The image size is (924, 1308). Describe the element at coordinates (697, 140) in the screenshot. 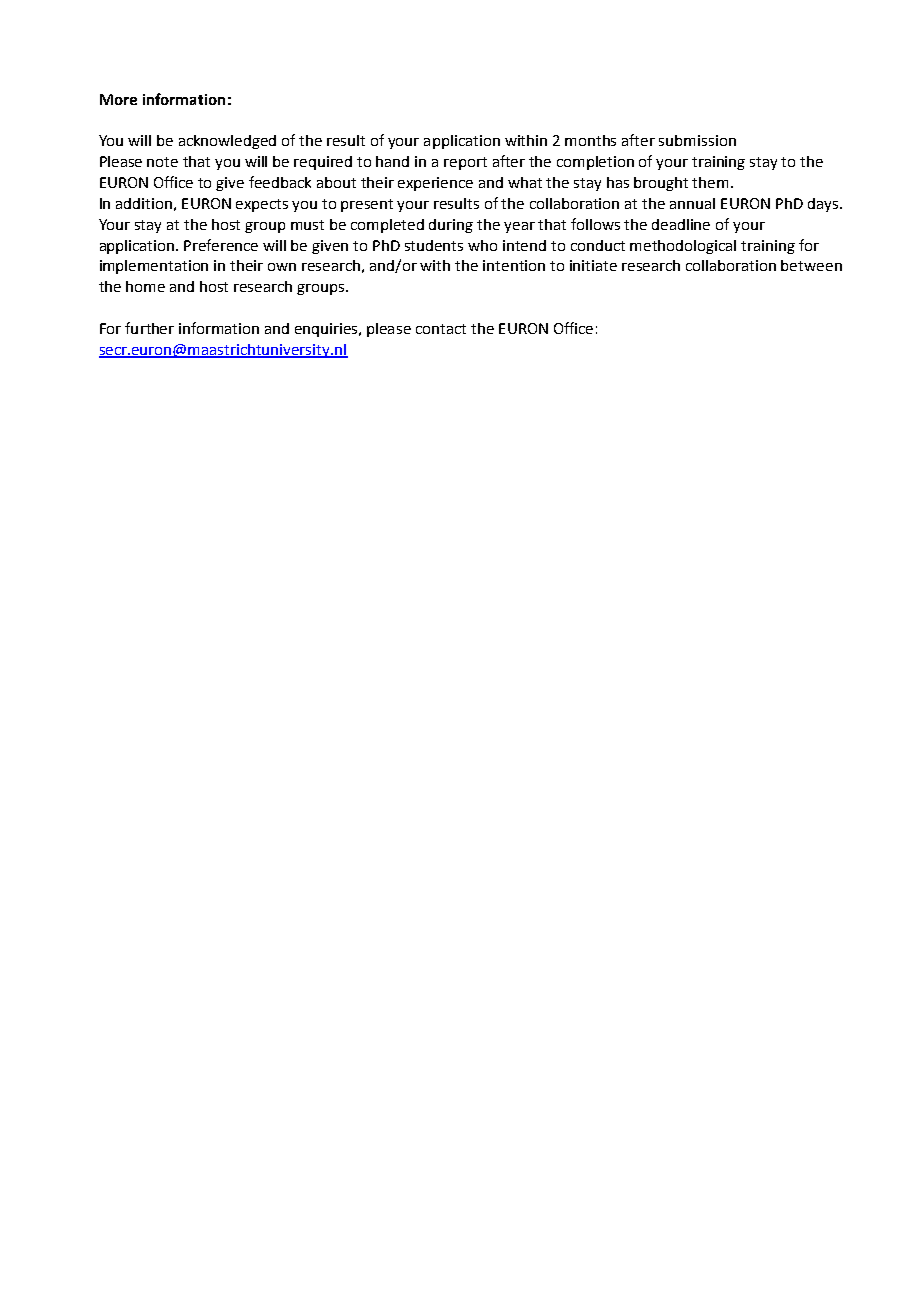

I see `submission` at that location.
